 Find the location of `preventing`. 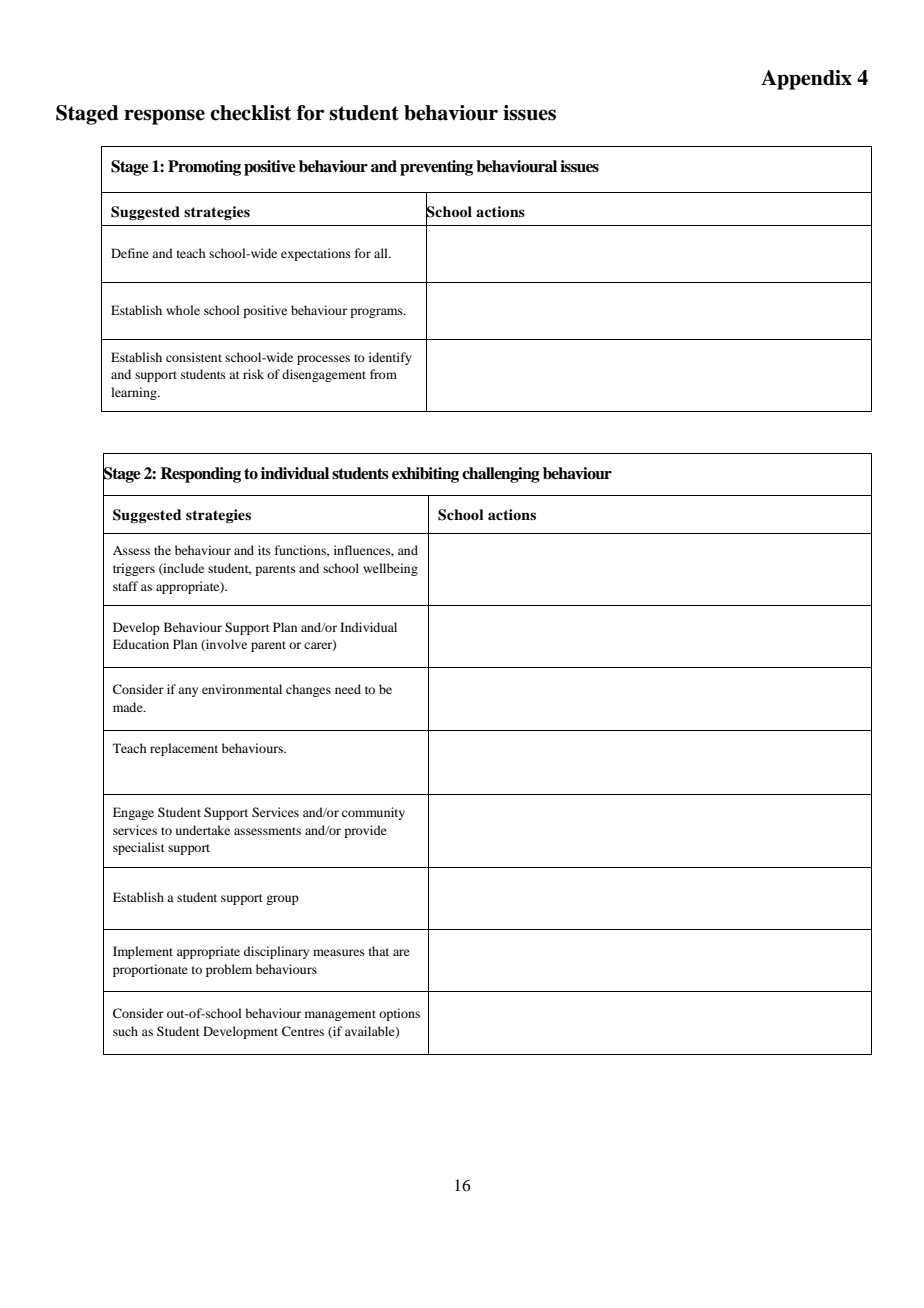

preventing is located at coordinates (436, 168).
